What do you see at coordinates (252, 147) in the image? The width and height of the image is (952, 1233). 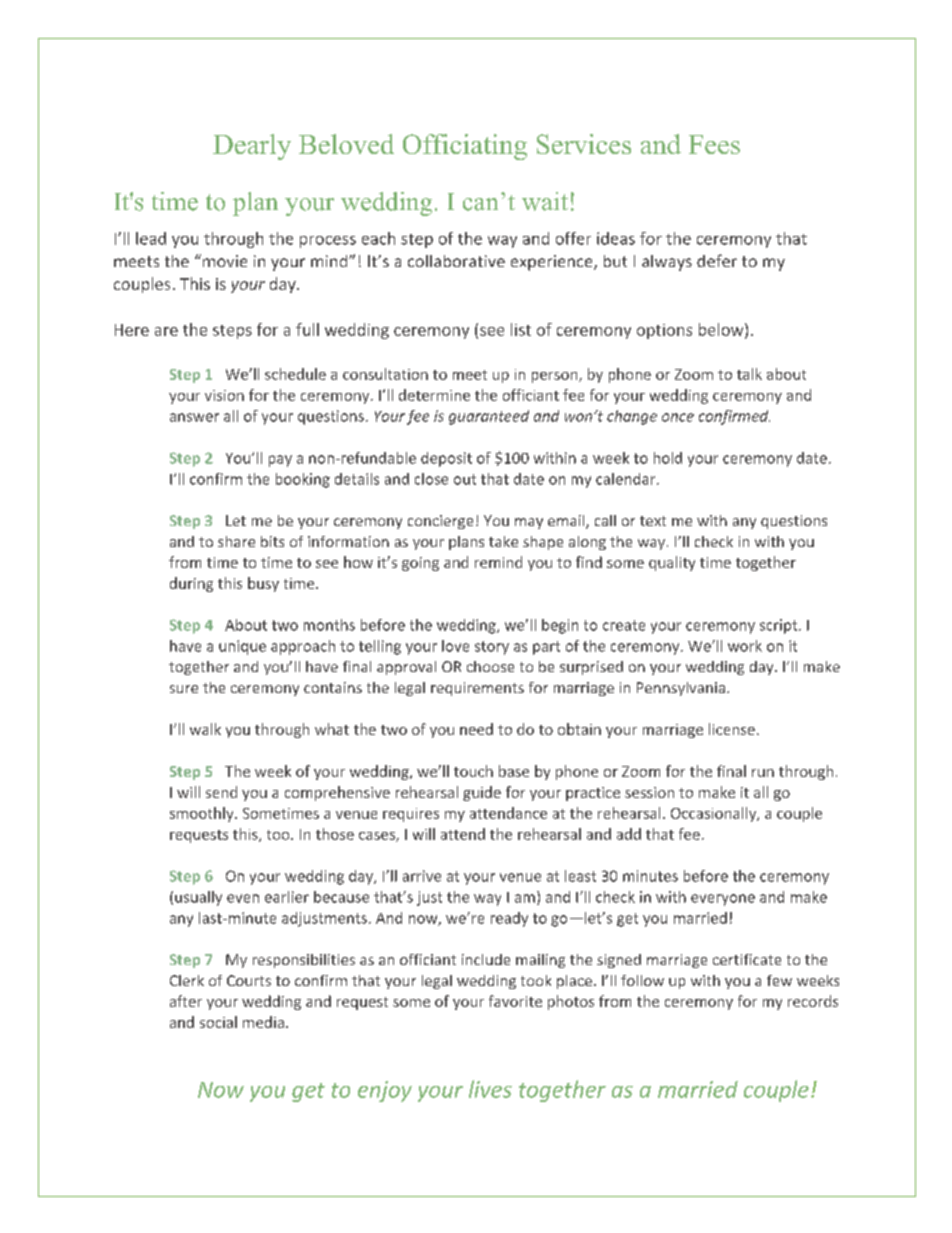 I see `Dearly` at bounding box center [252, 147].
